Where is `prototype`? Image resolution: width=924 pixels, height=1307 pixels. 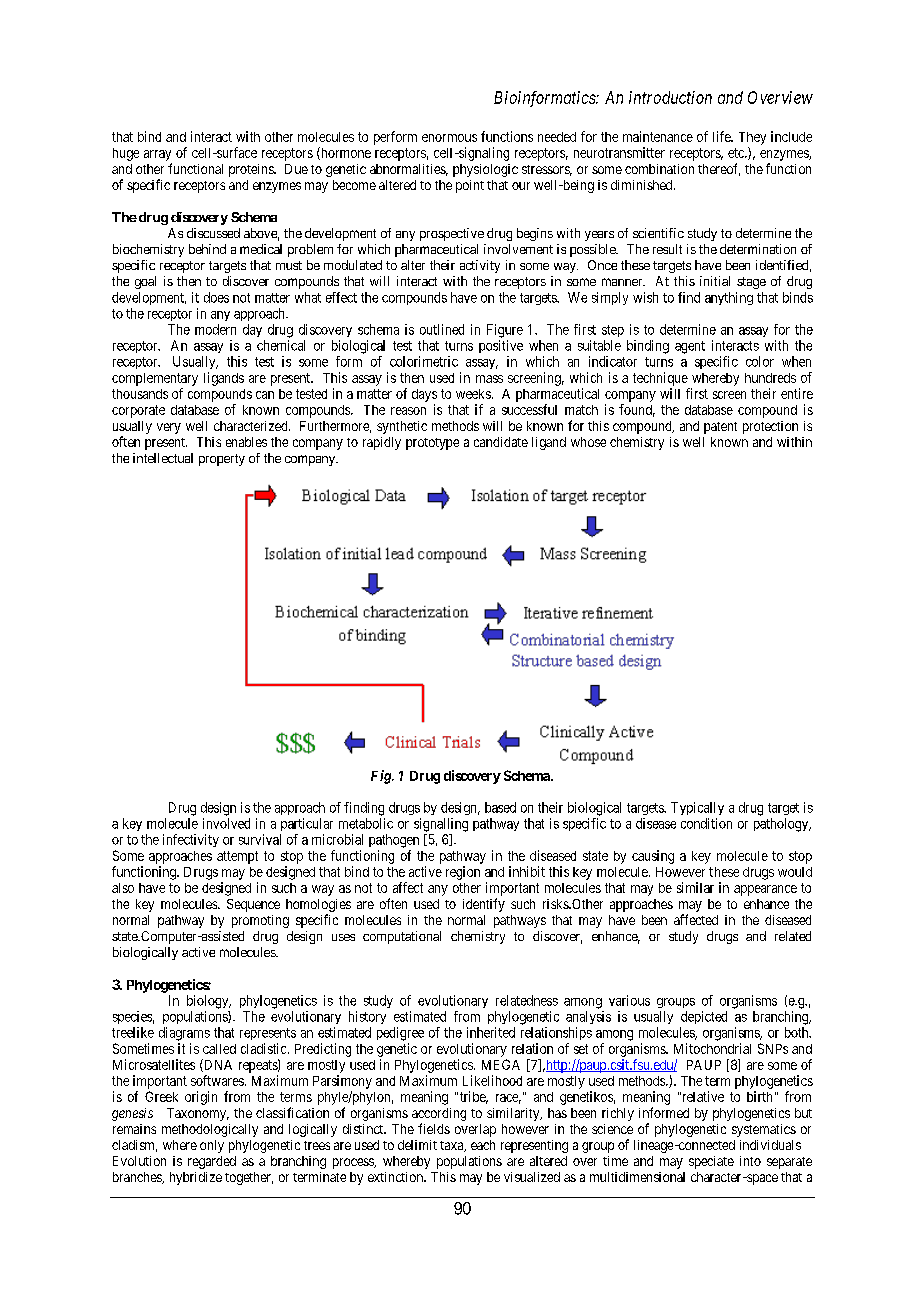
prototype is located at coordinates (432, 444).
